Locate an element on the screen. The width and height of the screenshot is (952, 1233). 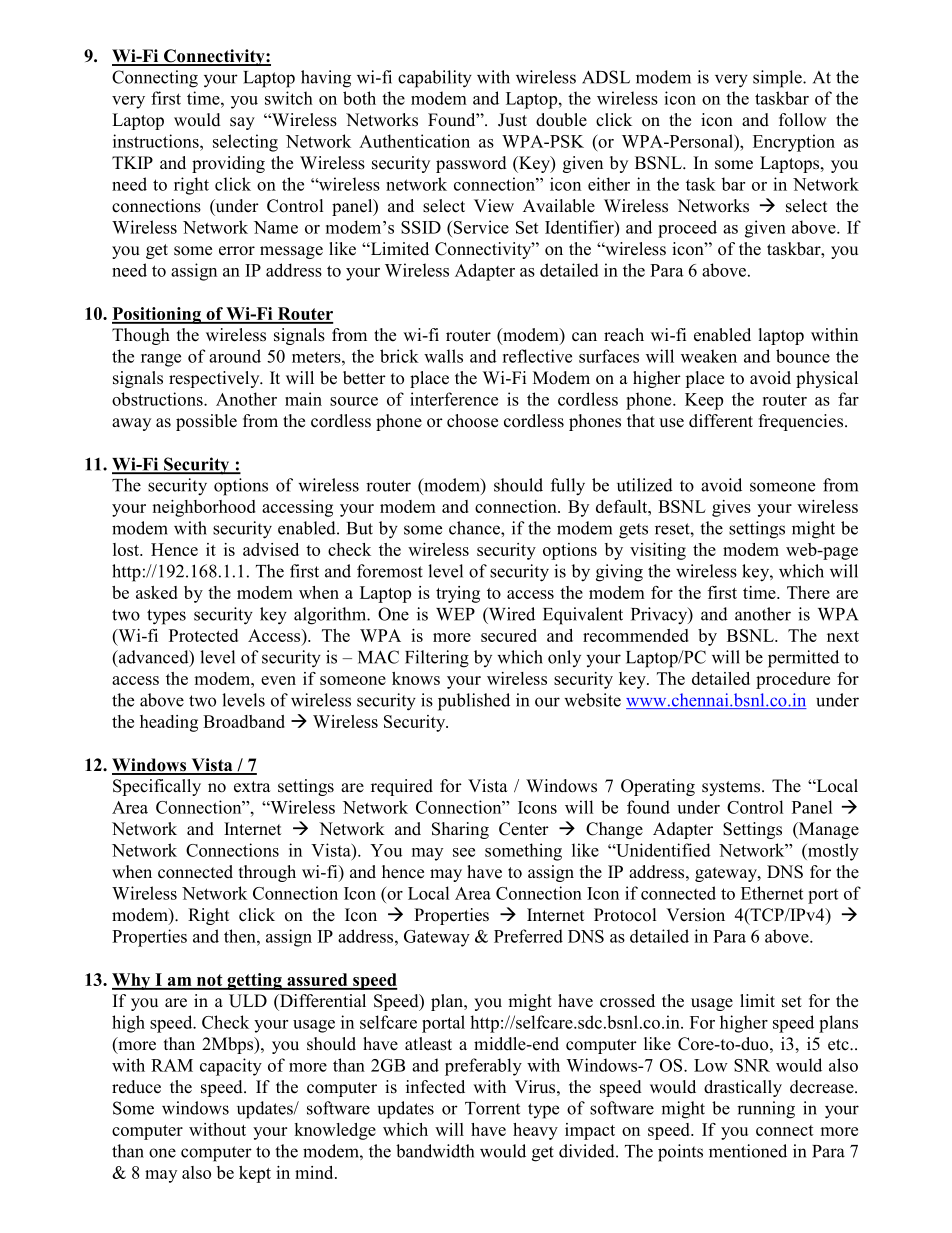
through is located at coordinates (267, 873).
